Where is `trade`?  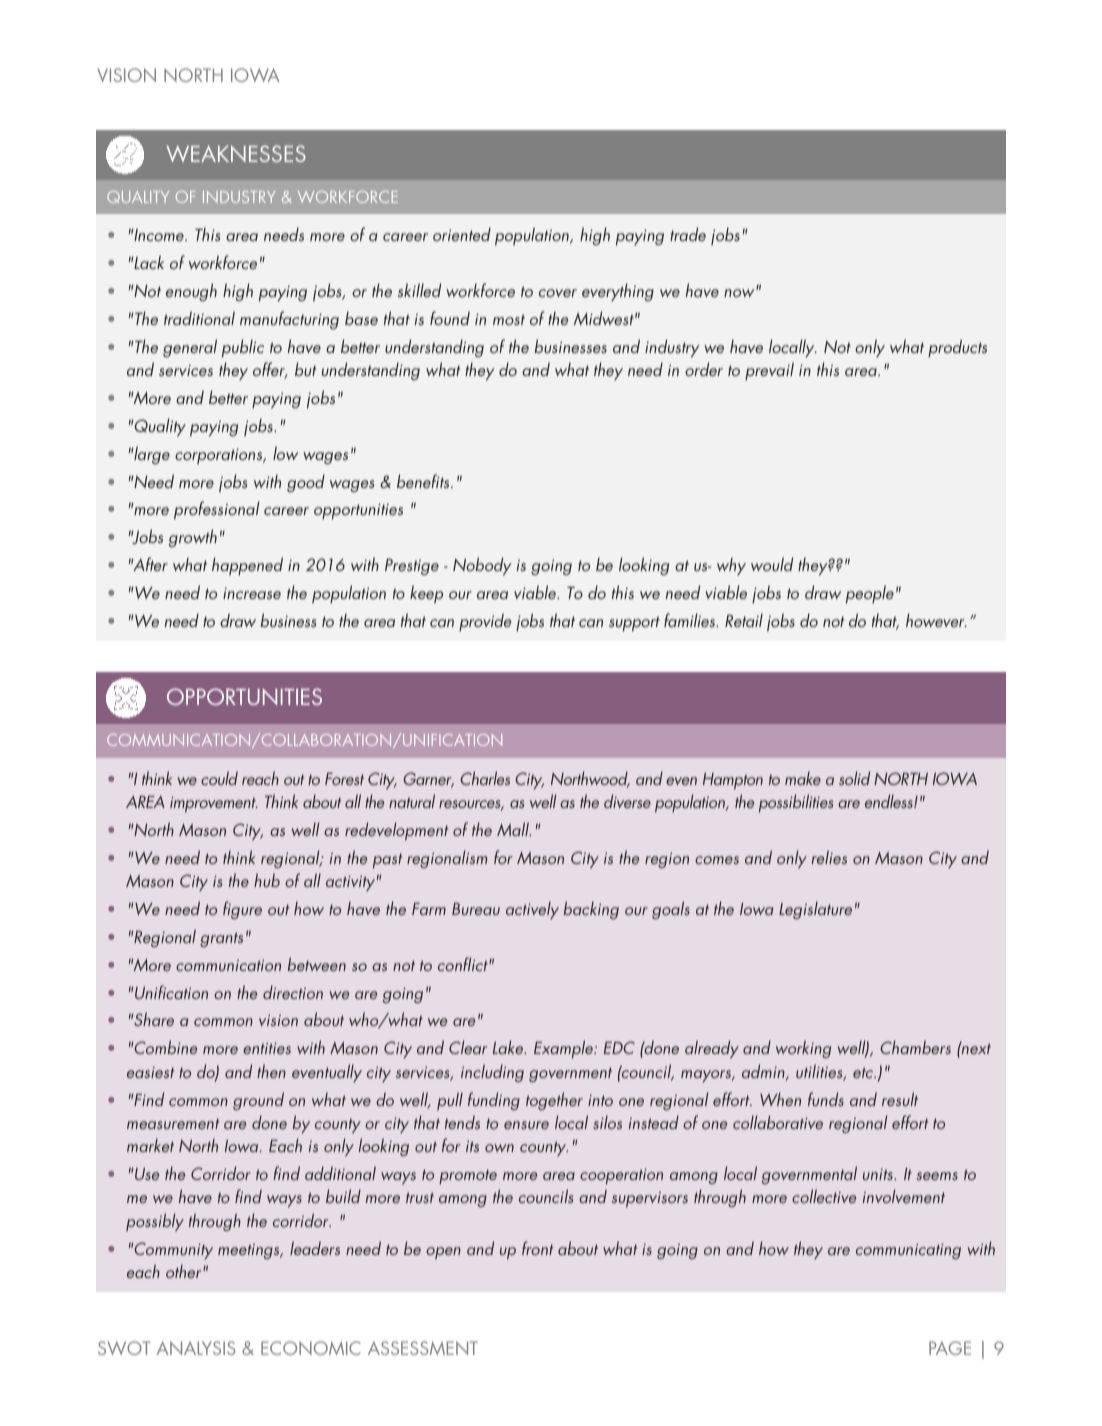 trade is located at coordinates (688, 234).
